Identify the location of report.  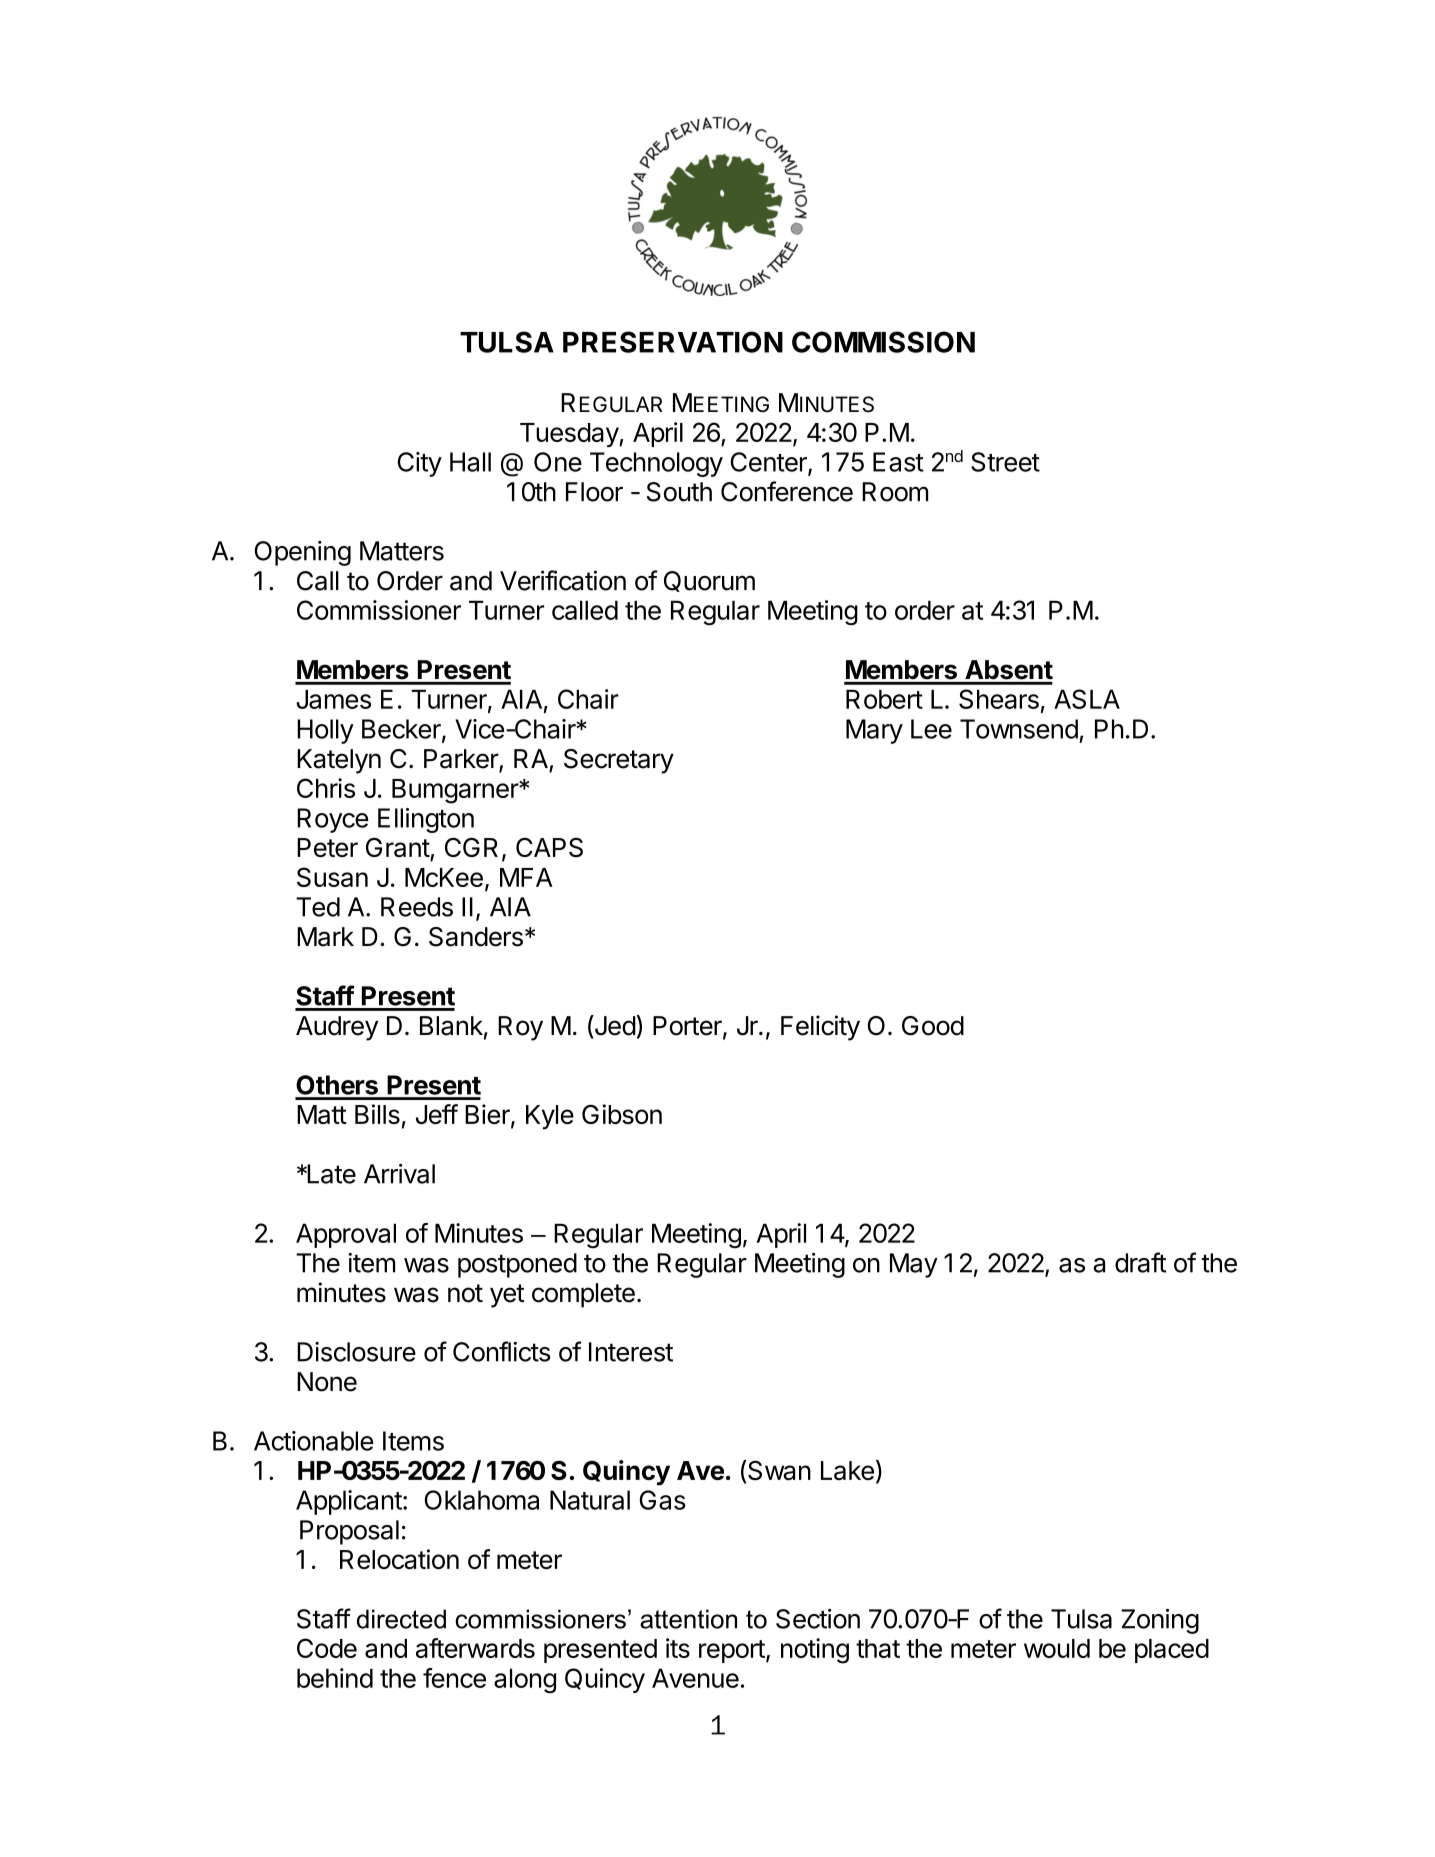
(732, 1651).
